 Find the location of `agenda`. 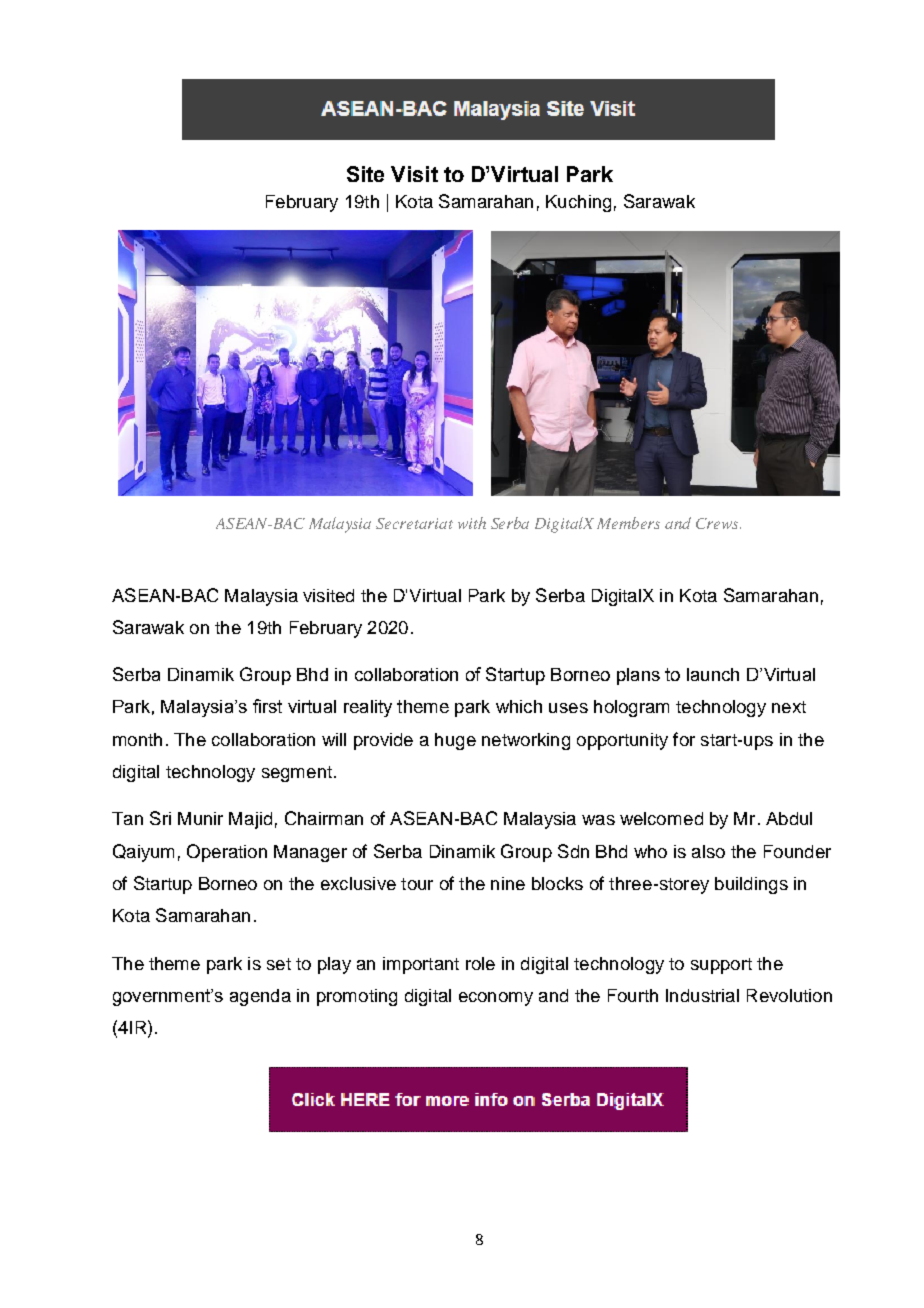

agenda is located at coordinates (260, 997).
